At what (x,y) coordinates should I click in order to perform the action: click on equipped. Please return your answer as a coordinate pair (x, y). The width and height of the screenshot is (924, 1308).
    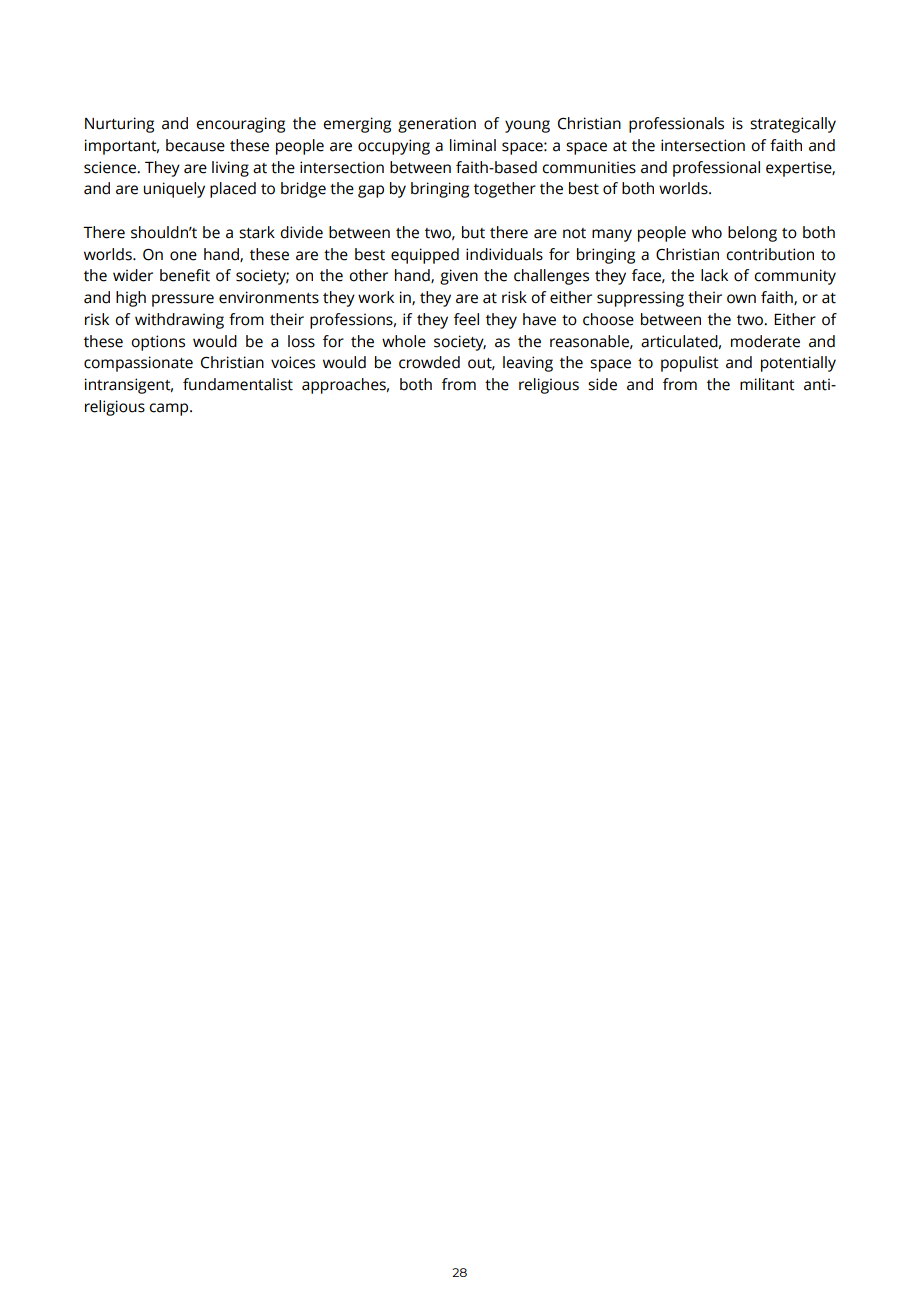
    Looking at the image, I should click on (425, 256).
